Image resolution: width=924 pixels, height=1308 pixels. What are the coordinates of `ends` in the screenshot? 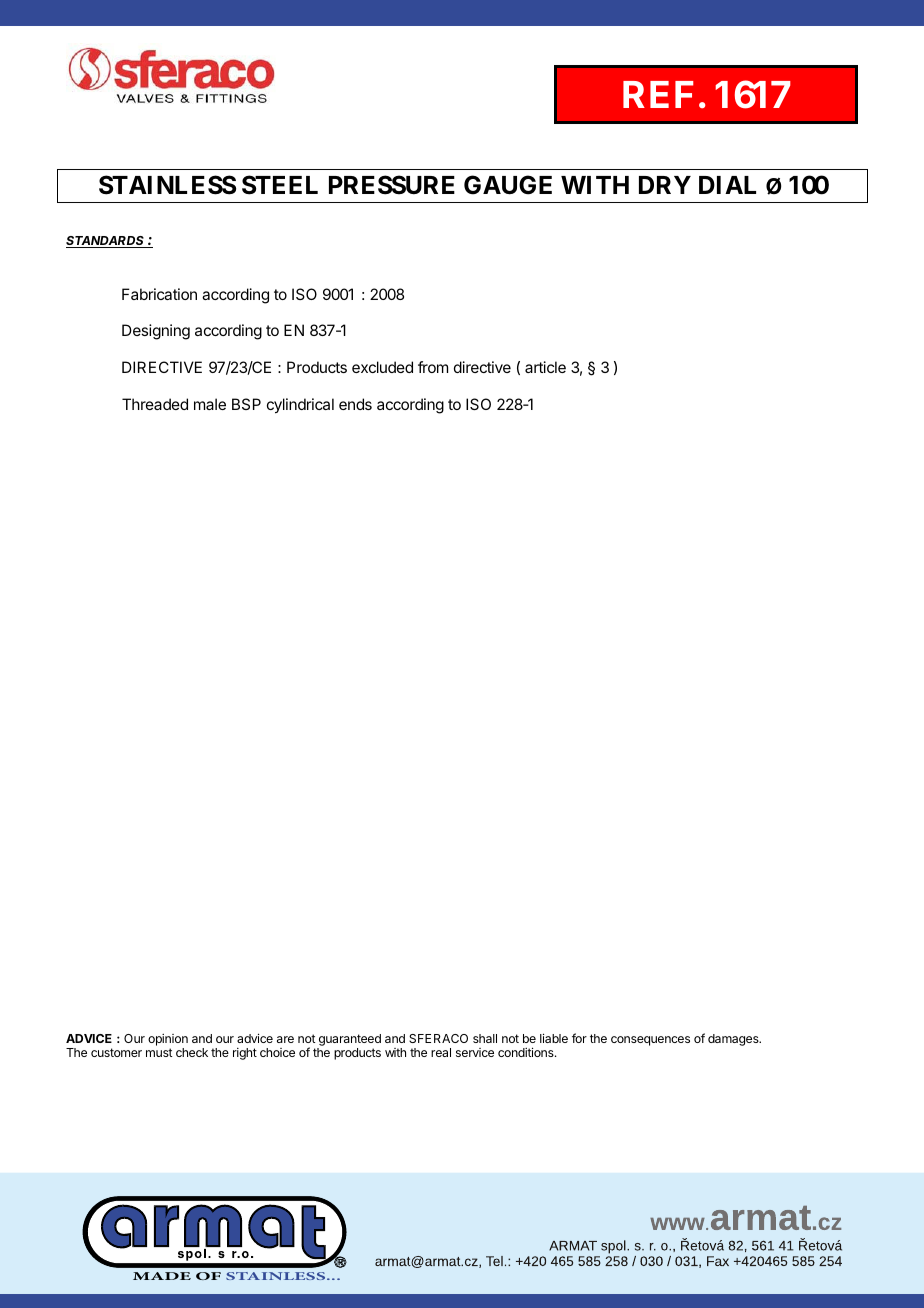 It's located at (355, 404).
